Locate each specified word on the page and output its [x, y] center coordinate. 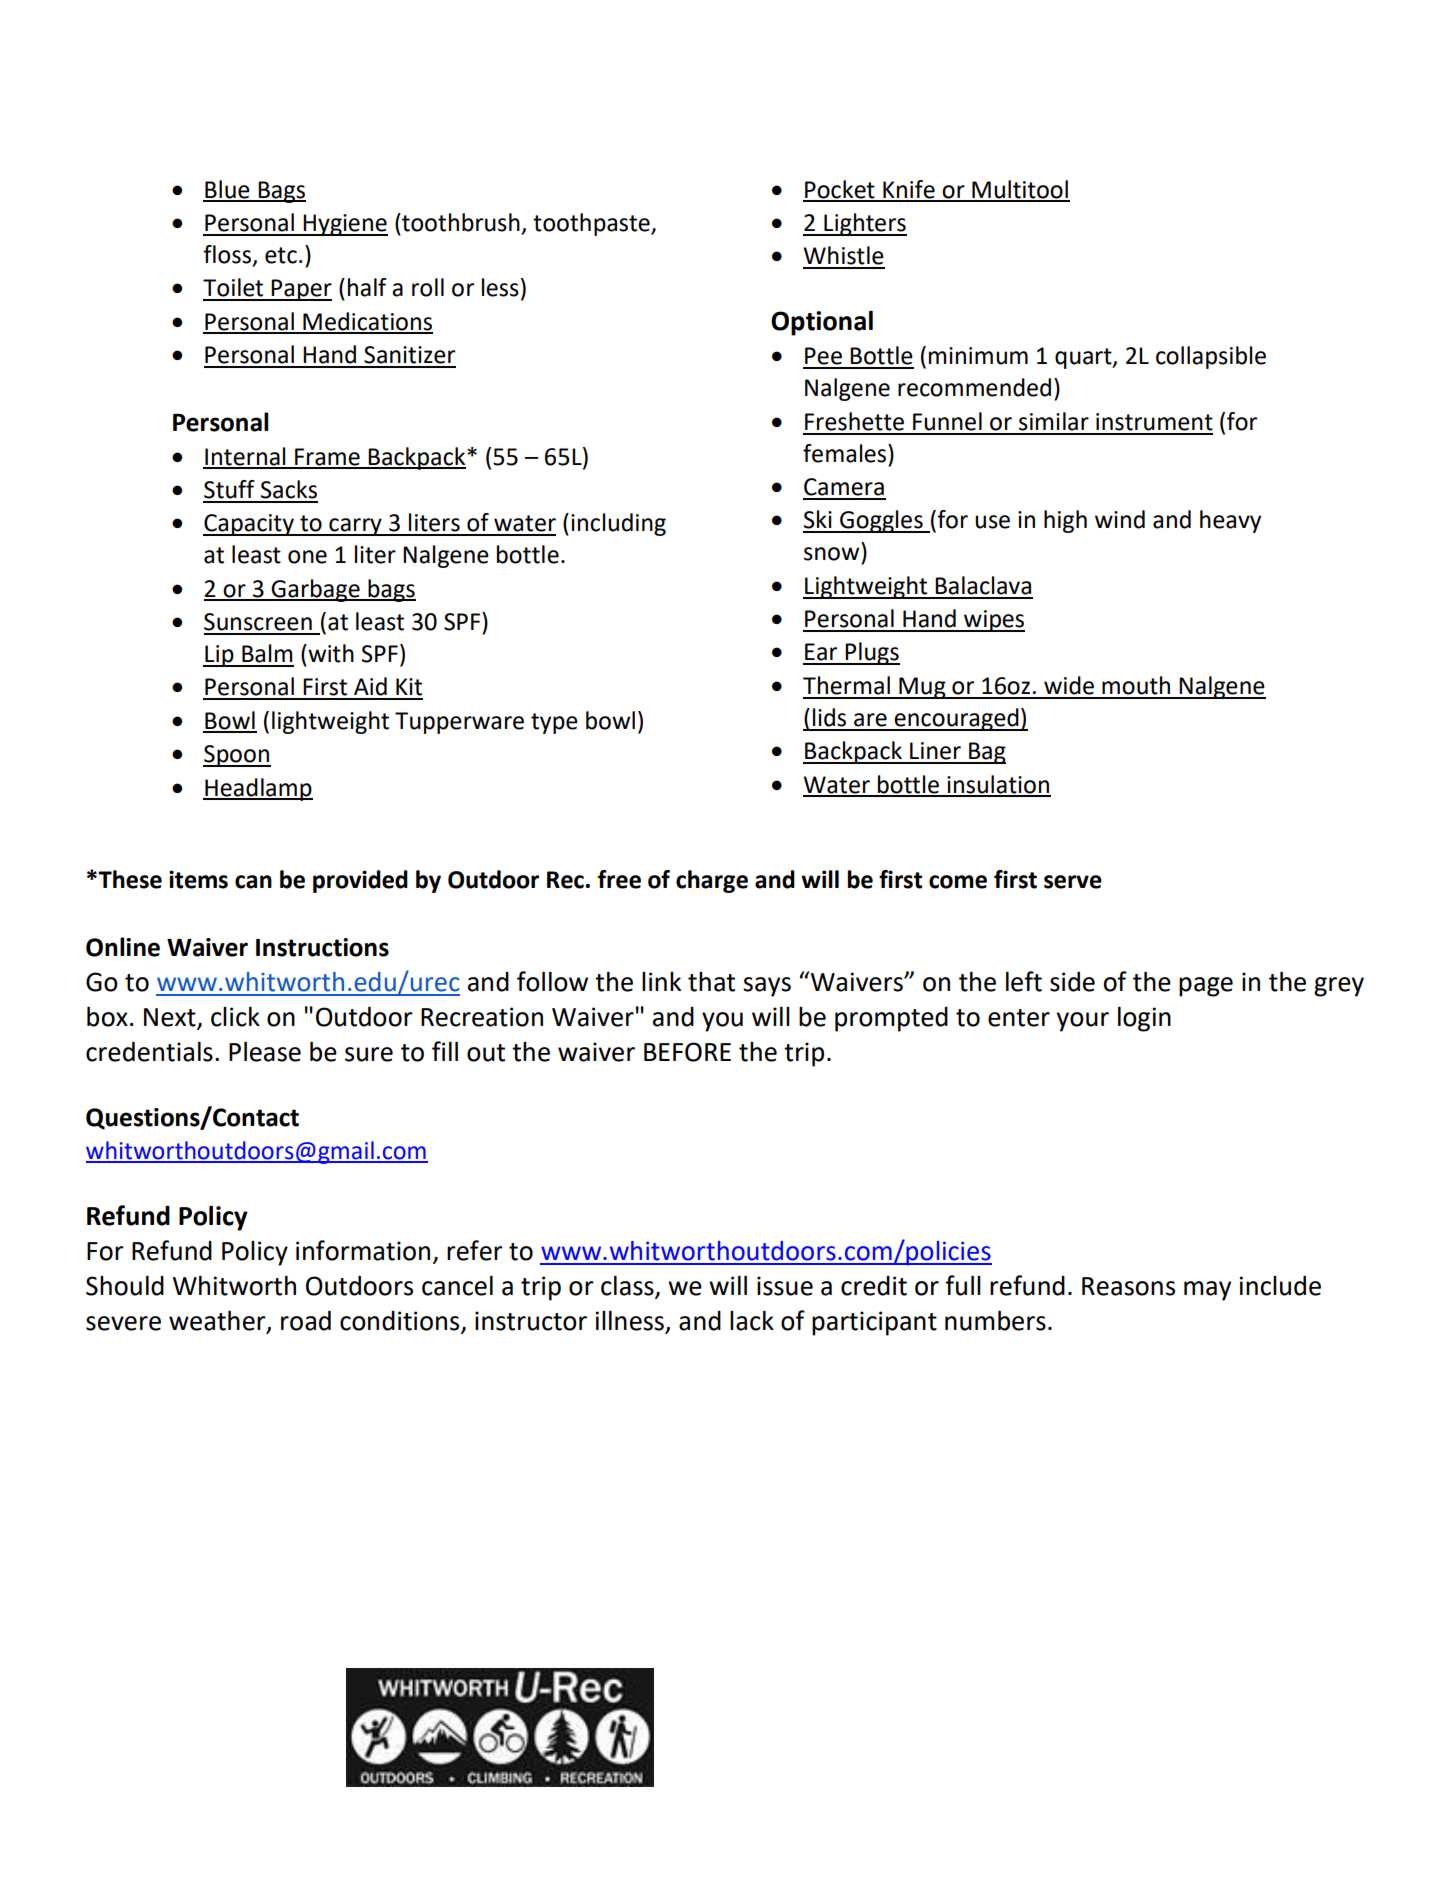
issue [785, 1286]
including [618, 524]
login [1144, 1019]
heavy [1230, 521]
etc [281, 255]
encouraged [956, 719]
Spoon [237, 756]
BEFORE [687, 1052]
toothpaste [592, 224]
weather [218, 1321]
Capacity [249, 525]
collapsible [1211, 357]
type [554, 723]
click [235, 1017]
